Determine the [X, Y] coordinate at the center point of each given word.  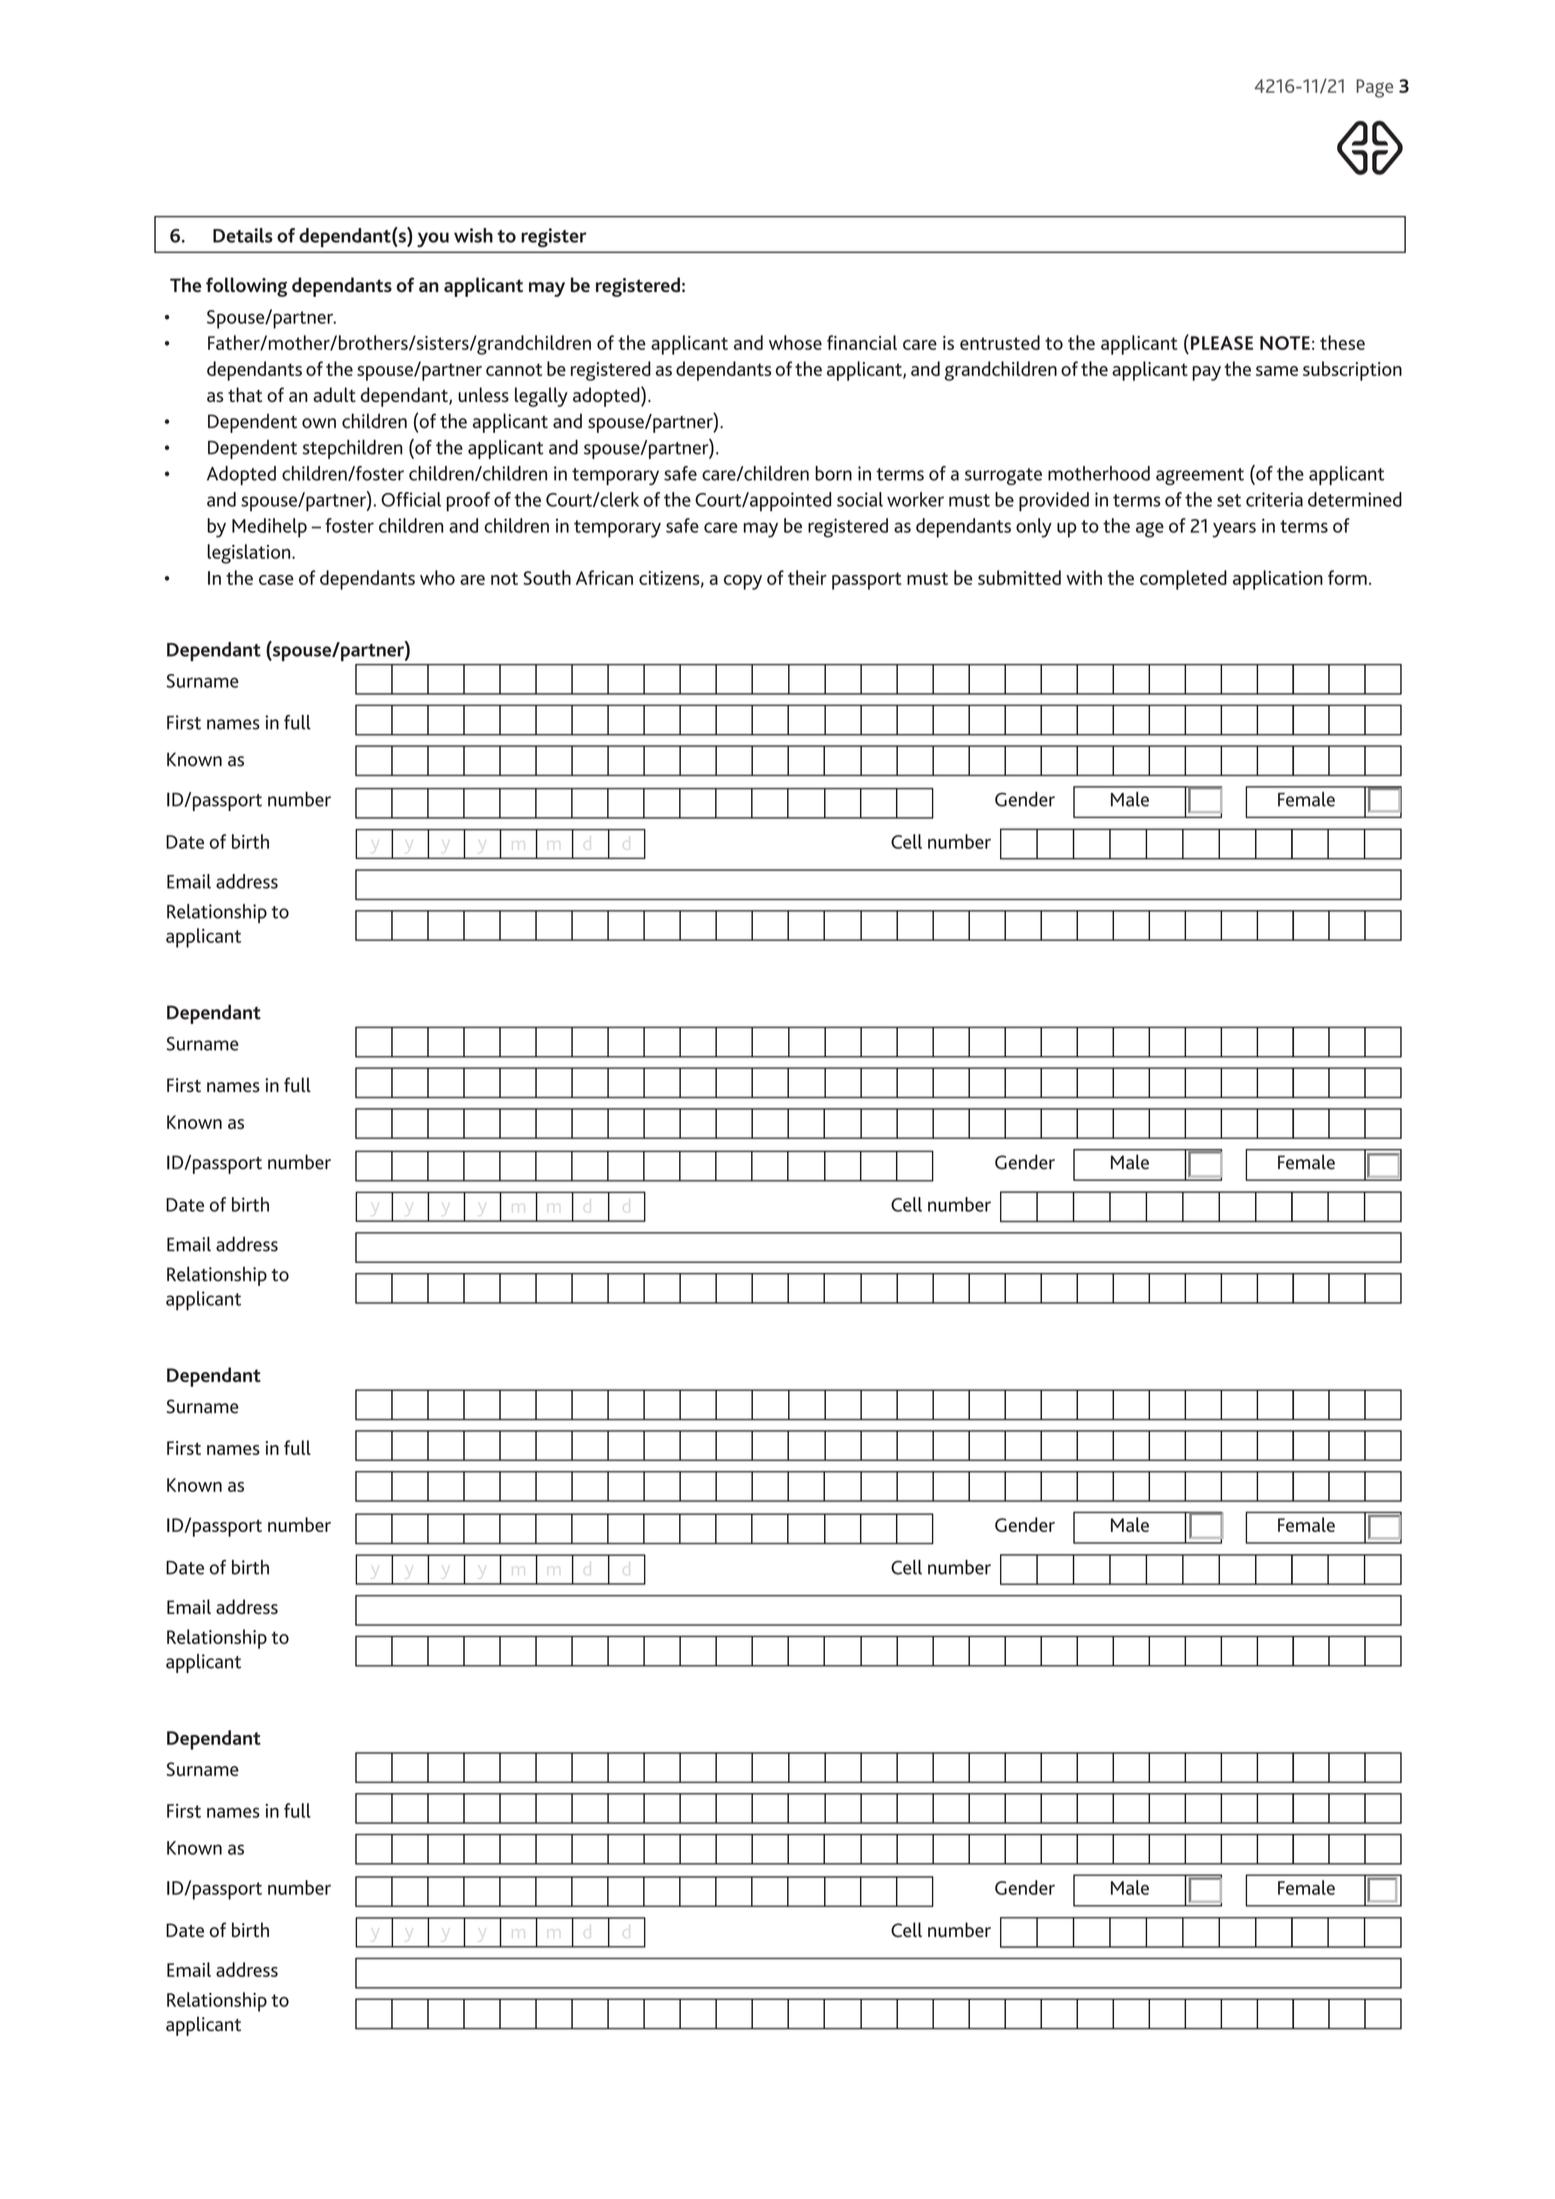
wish [473, 235]
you [433, 239]
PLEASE [1222, 343]
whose [795, 342]
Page [1374, 88]
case [276, 580]
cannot [514, 369]
